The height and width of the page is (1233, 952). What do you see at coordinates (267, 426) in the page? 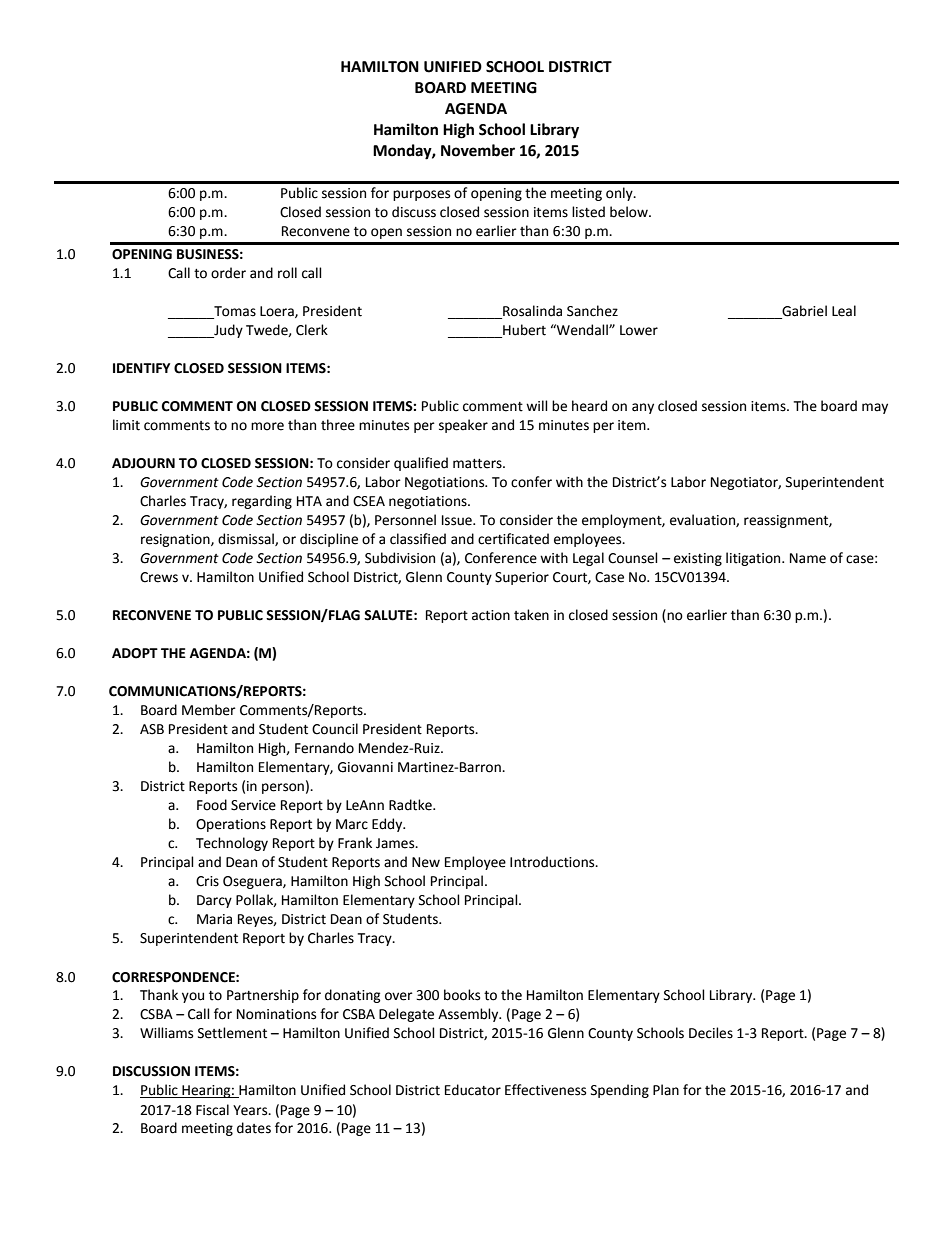
I see `more` at bounding box center [267, 426].
